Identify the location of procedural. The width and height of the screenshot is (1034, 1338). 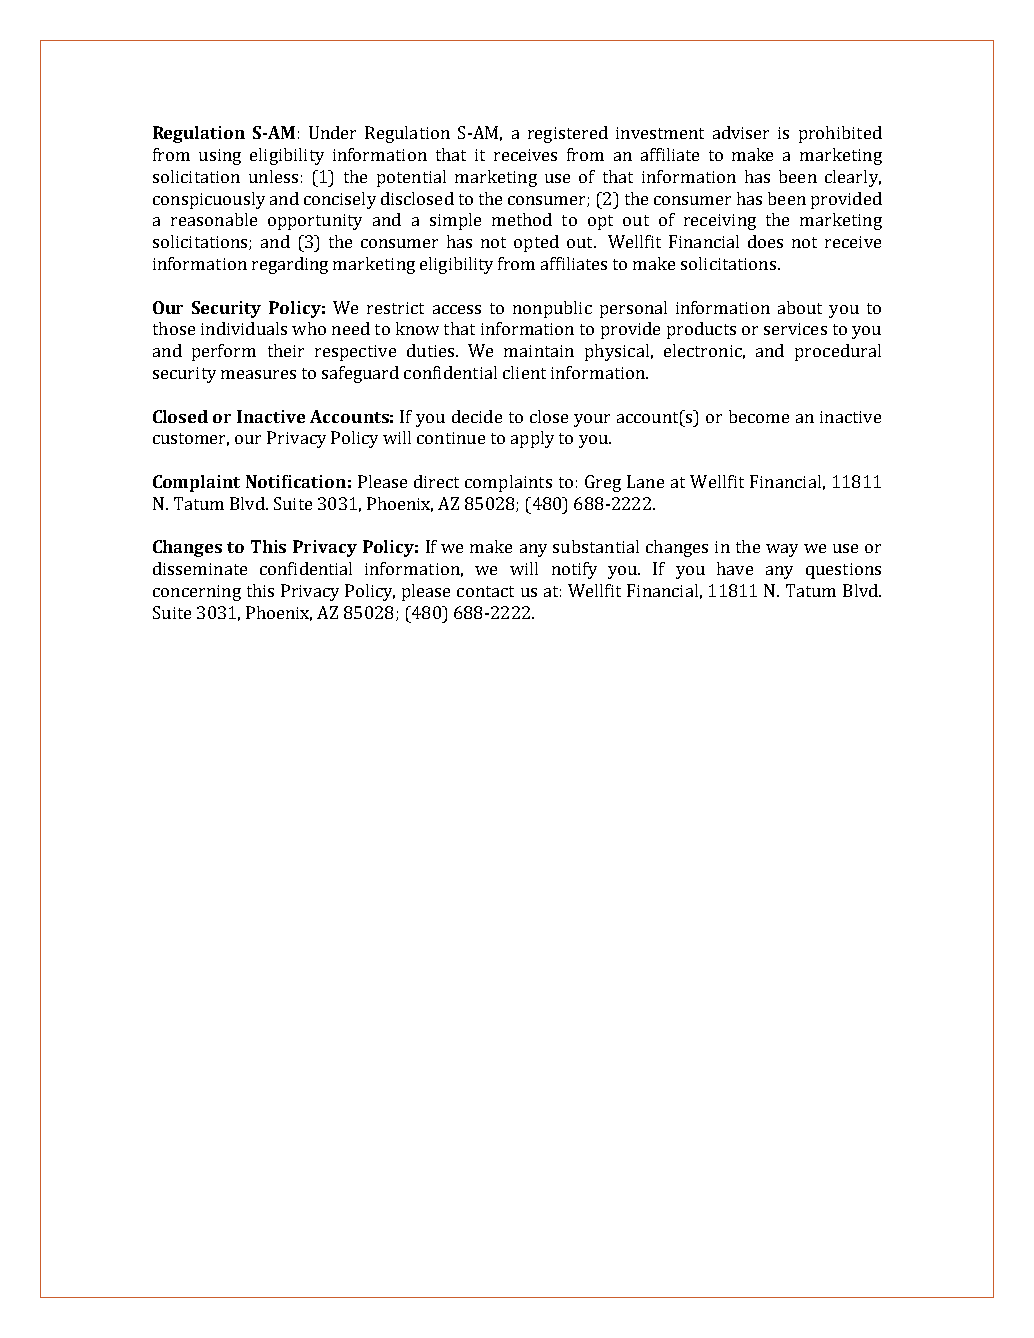
(838, 352).
